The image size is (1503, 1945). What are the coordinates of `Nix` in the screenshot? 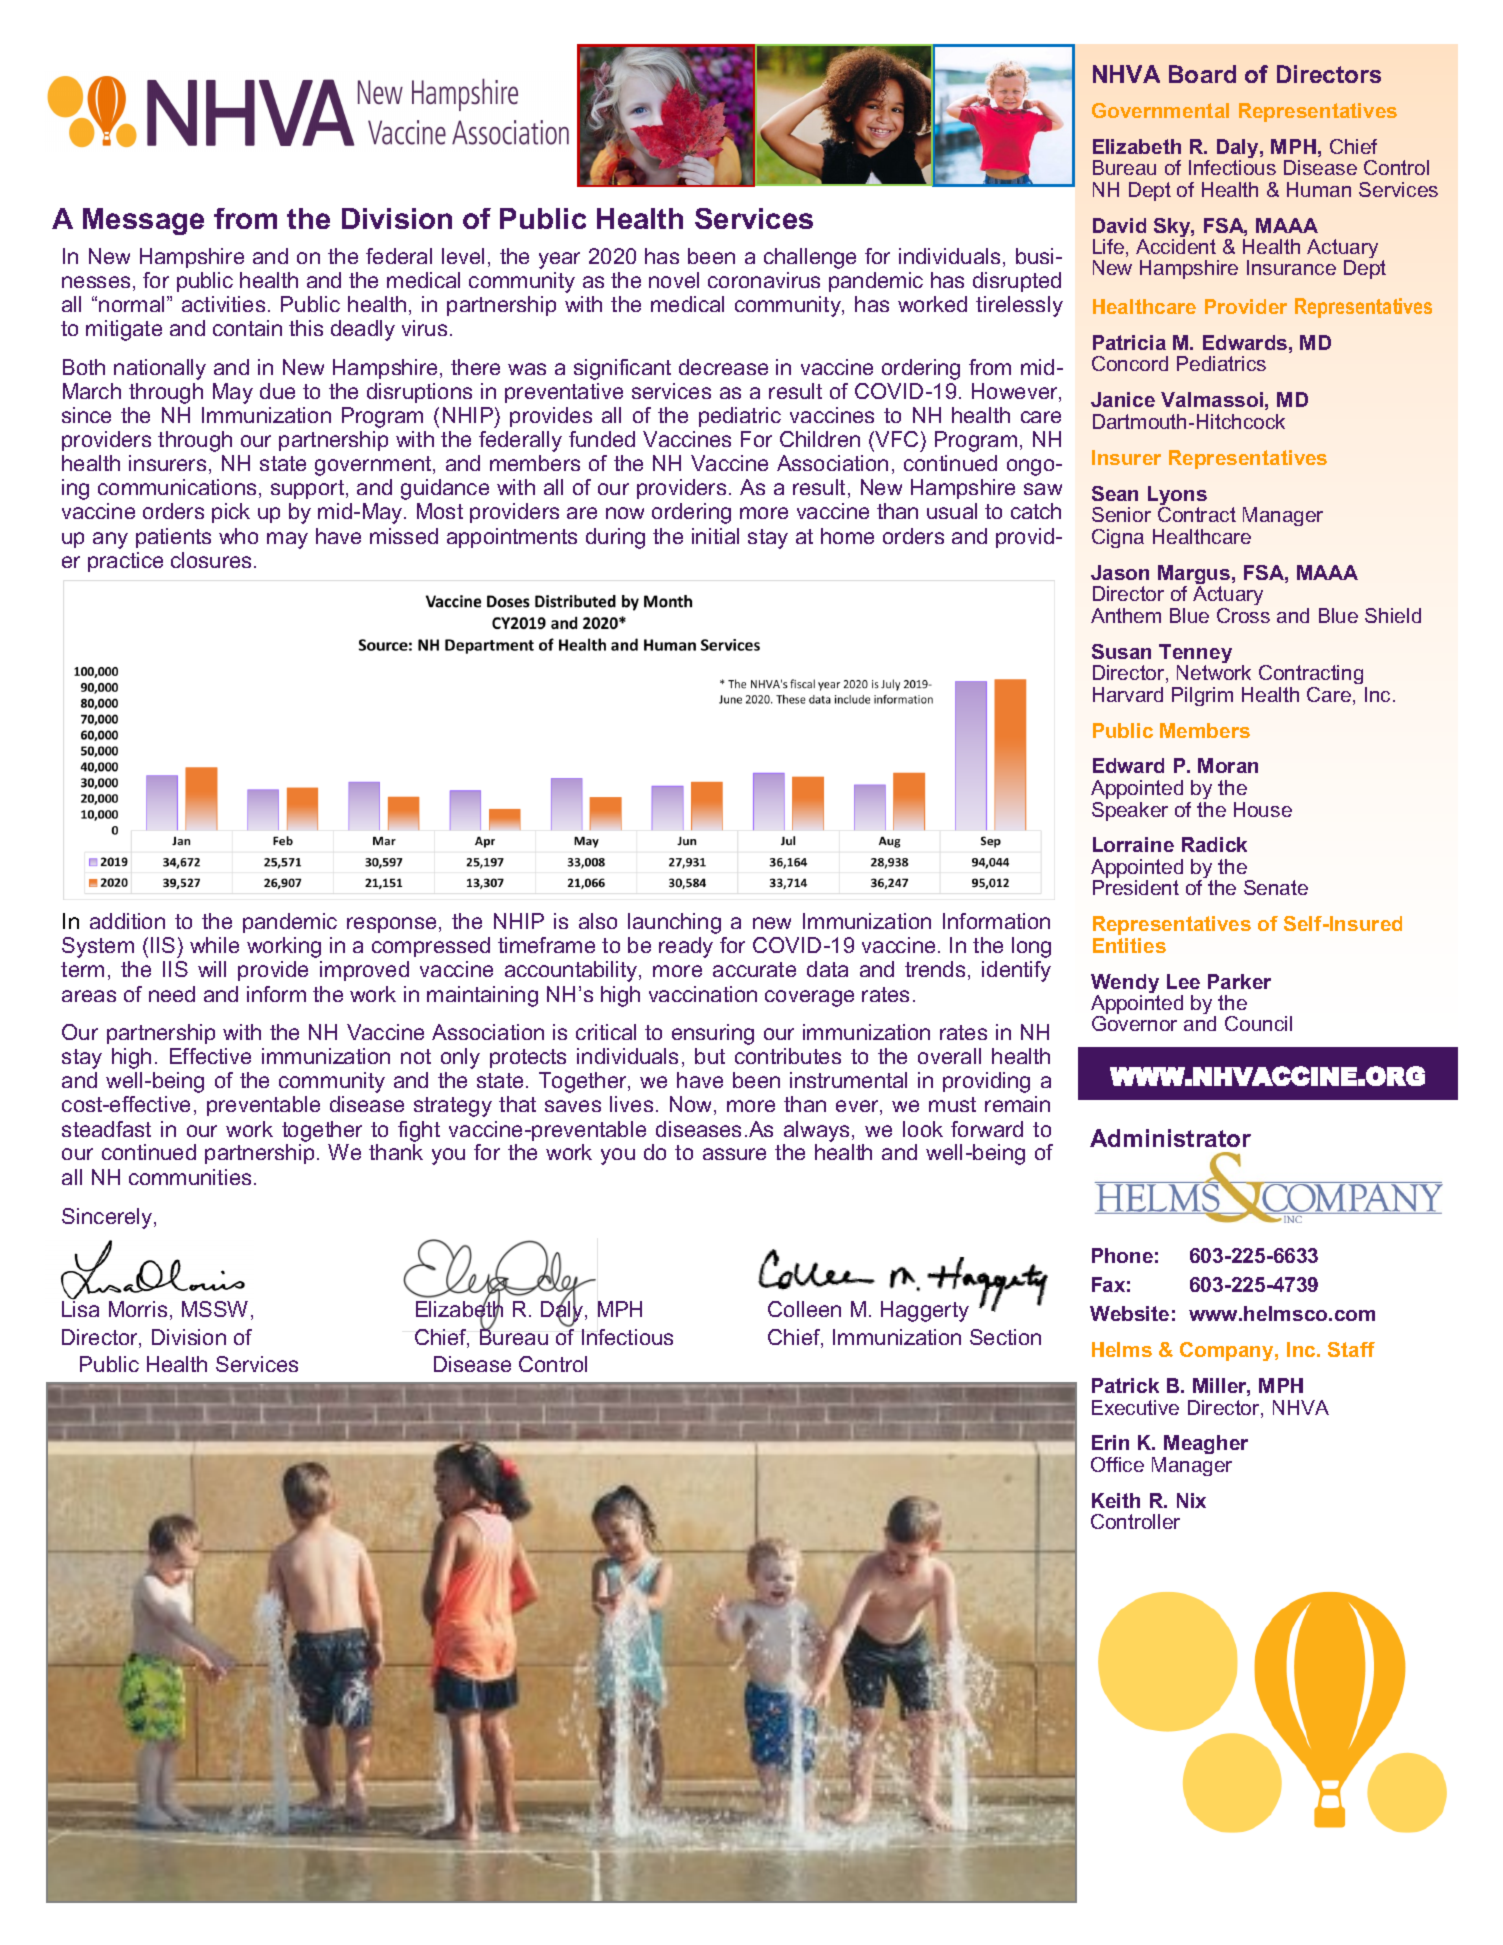 It's located at (1191, 1500).
